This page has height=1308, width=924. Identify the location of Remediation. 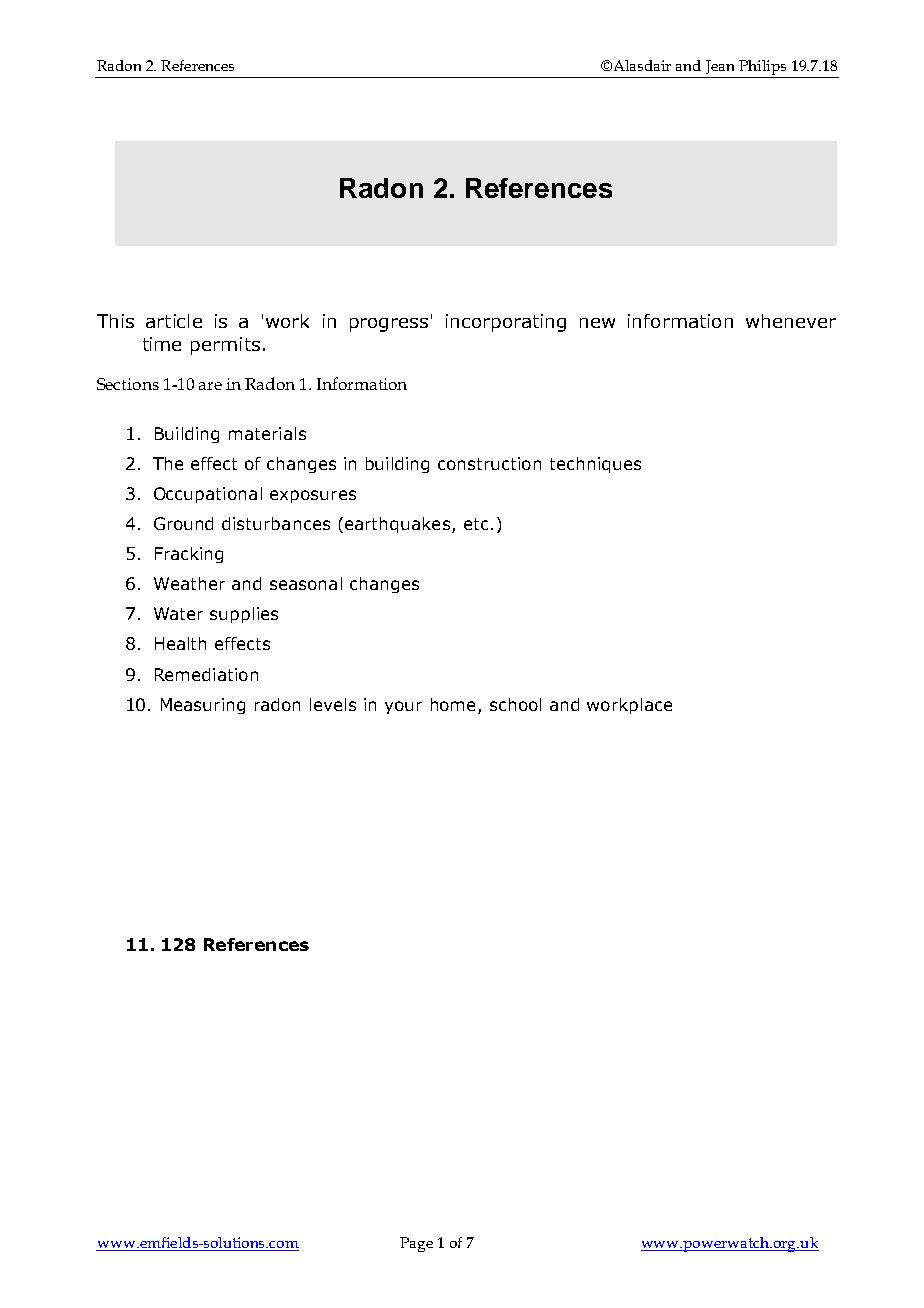
(206, 674).
